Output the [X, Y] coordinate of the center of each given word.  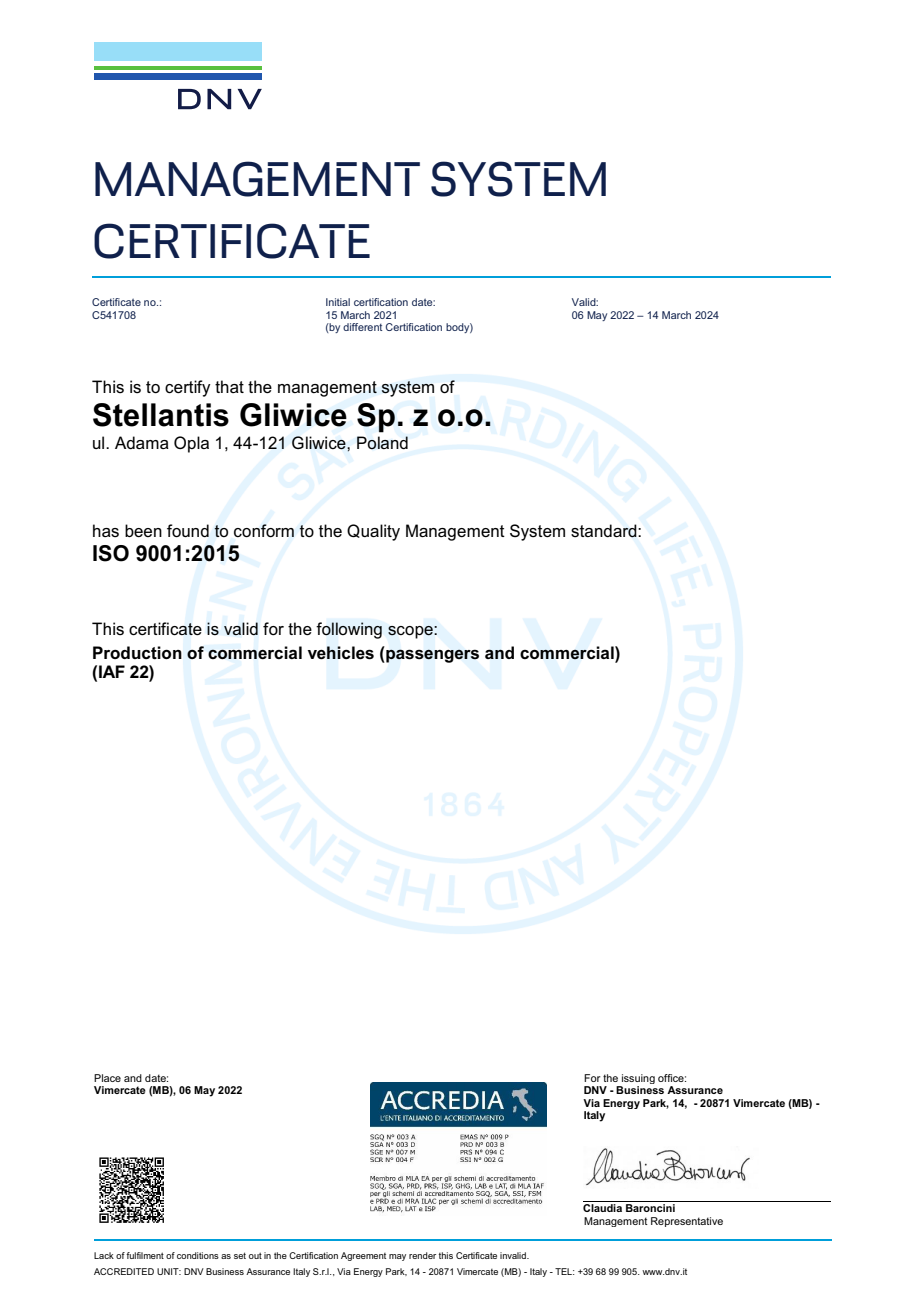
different [362, 327]
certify [188, 388]
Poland [382, 443]
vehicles [341, 653]
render [422, 1255]
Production [137, 653]
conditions [198, 1255]
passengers [431, 656]
